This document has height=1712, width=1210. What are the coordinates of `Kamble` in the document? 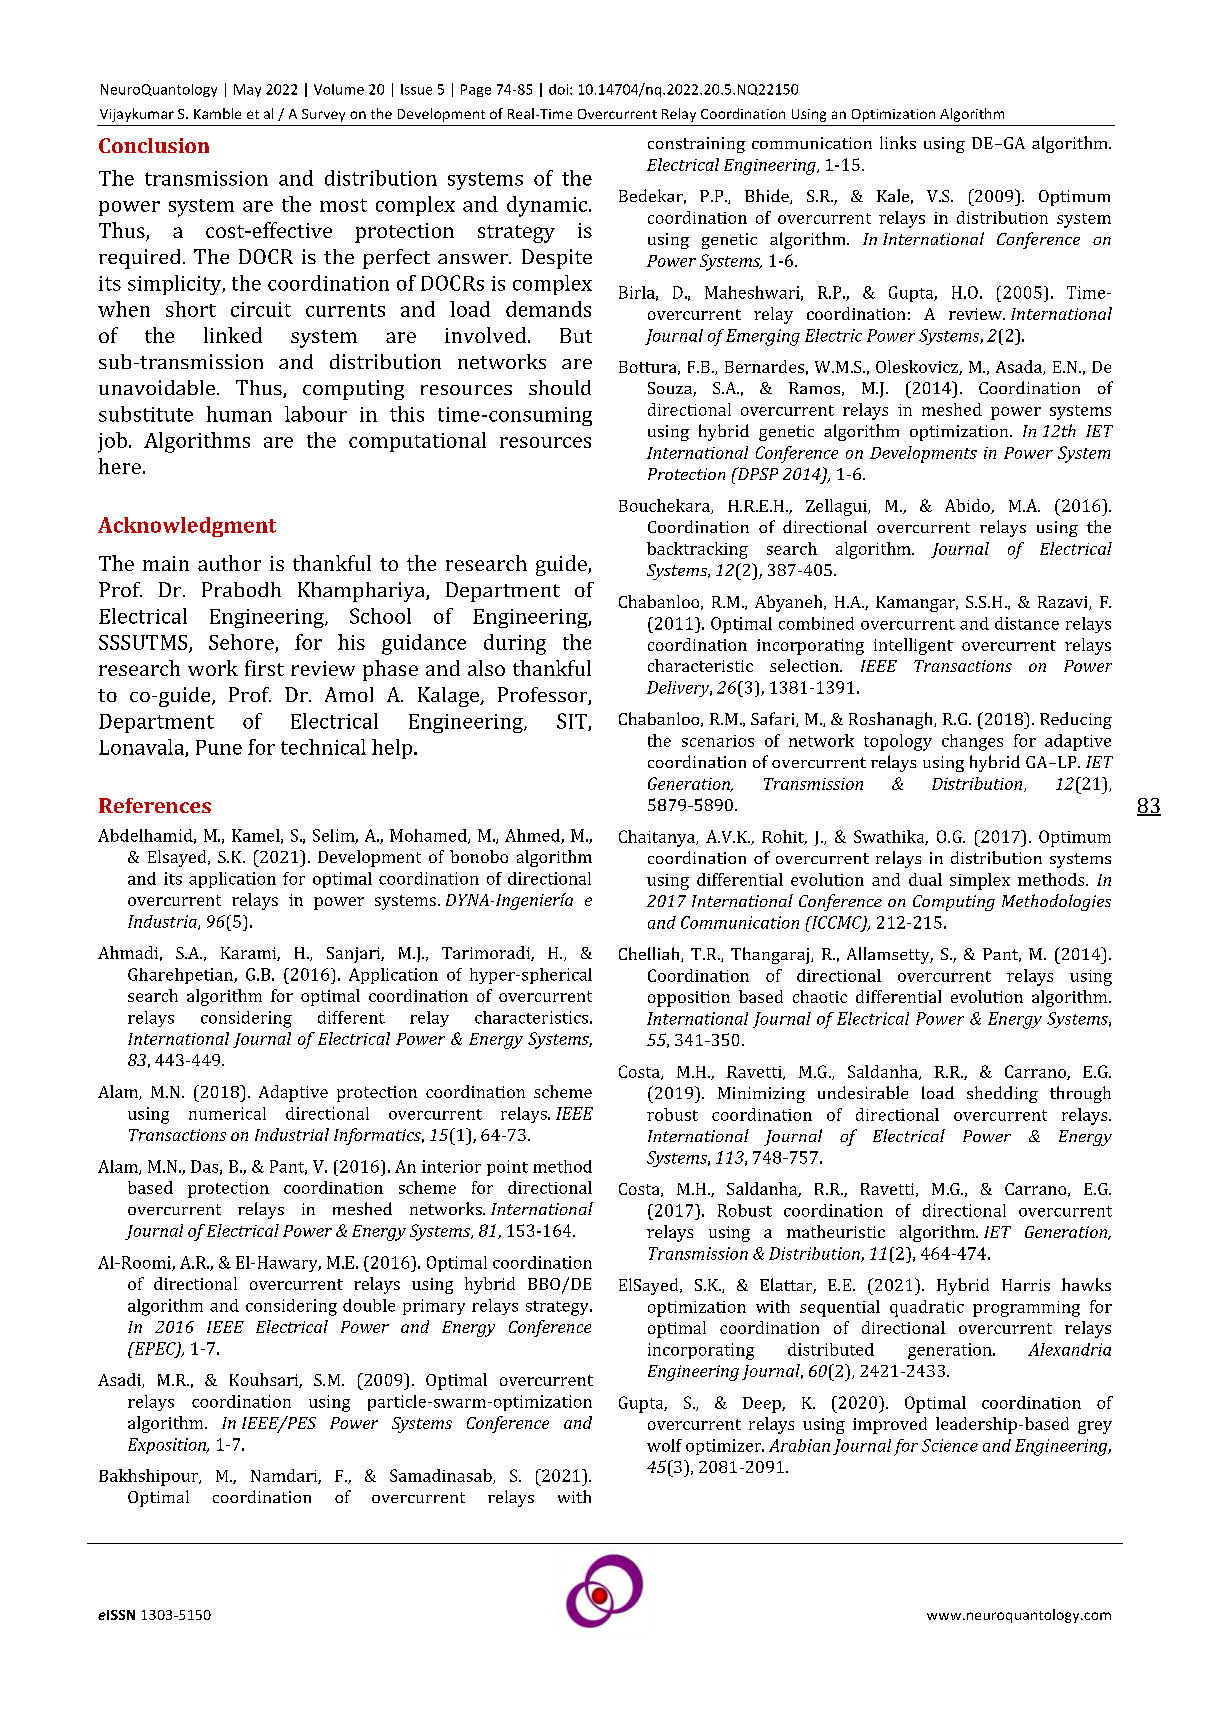 It's located at (217, 113).
